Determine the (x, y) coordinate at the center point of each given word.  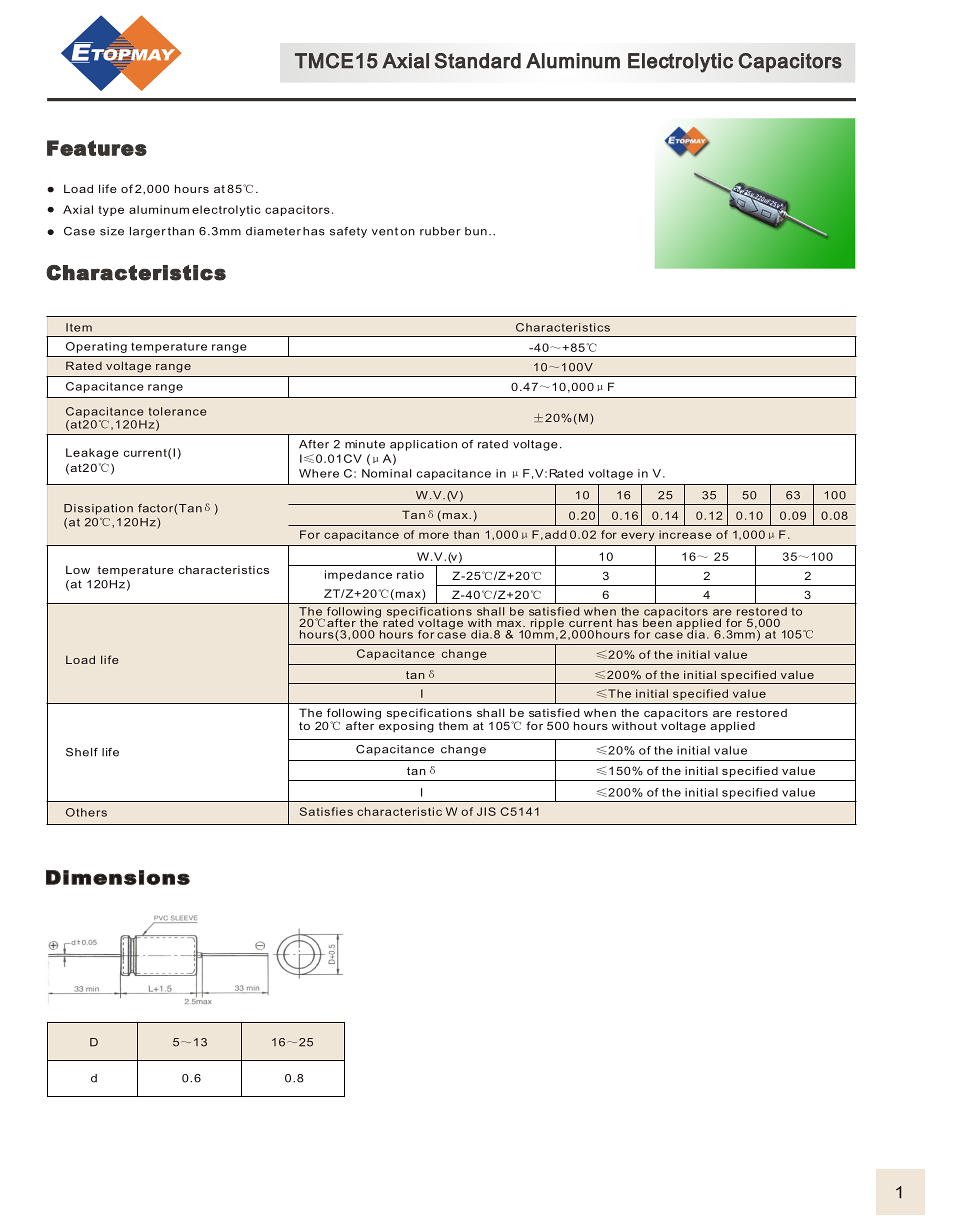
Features (97, 148)
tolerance (177, 411)
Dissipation (98, 509)
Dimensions (118, 877)
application (423, 445)
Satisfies (326, 811)
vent (385, 231)
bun (476, 231)
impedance (358, 575)
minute (365, 444)
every (638, 536)
